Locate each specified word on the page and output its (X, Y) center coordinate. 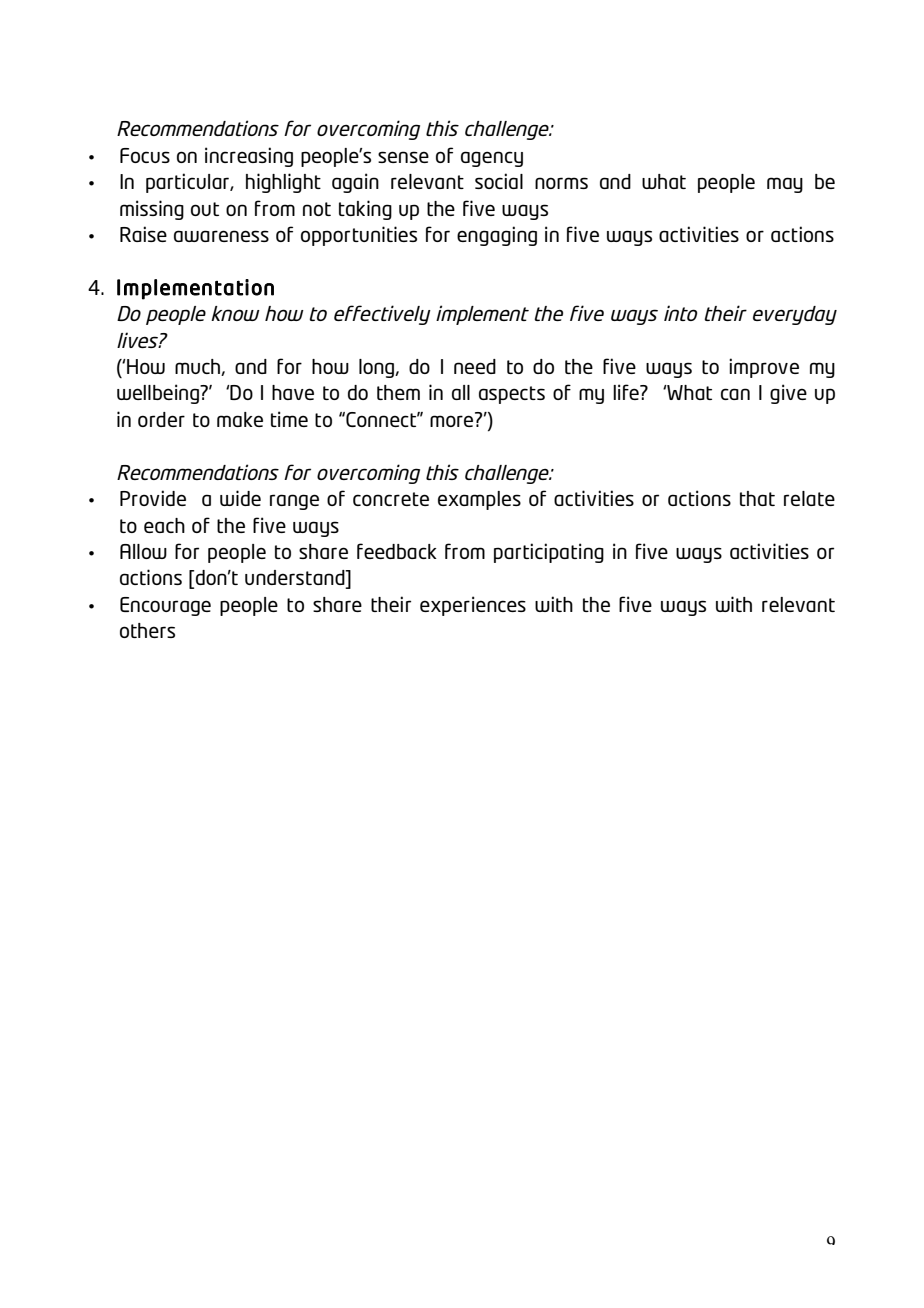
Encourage (165, 606)
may (785, 185)
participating (549, 553)
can (735, 394)
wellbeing (159, 394)
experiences (473, 606)
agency (492, 159)
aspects (512, 395)
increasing (249, 157)
